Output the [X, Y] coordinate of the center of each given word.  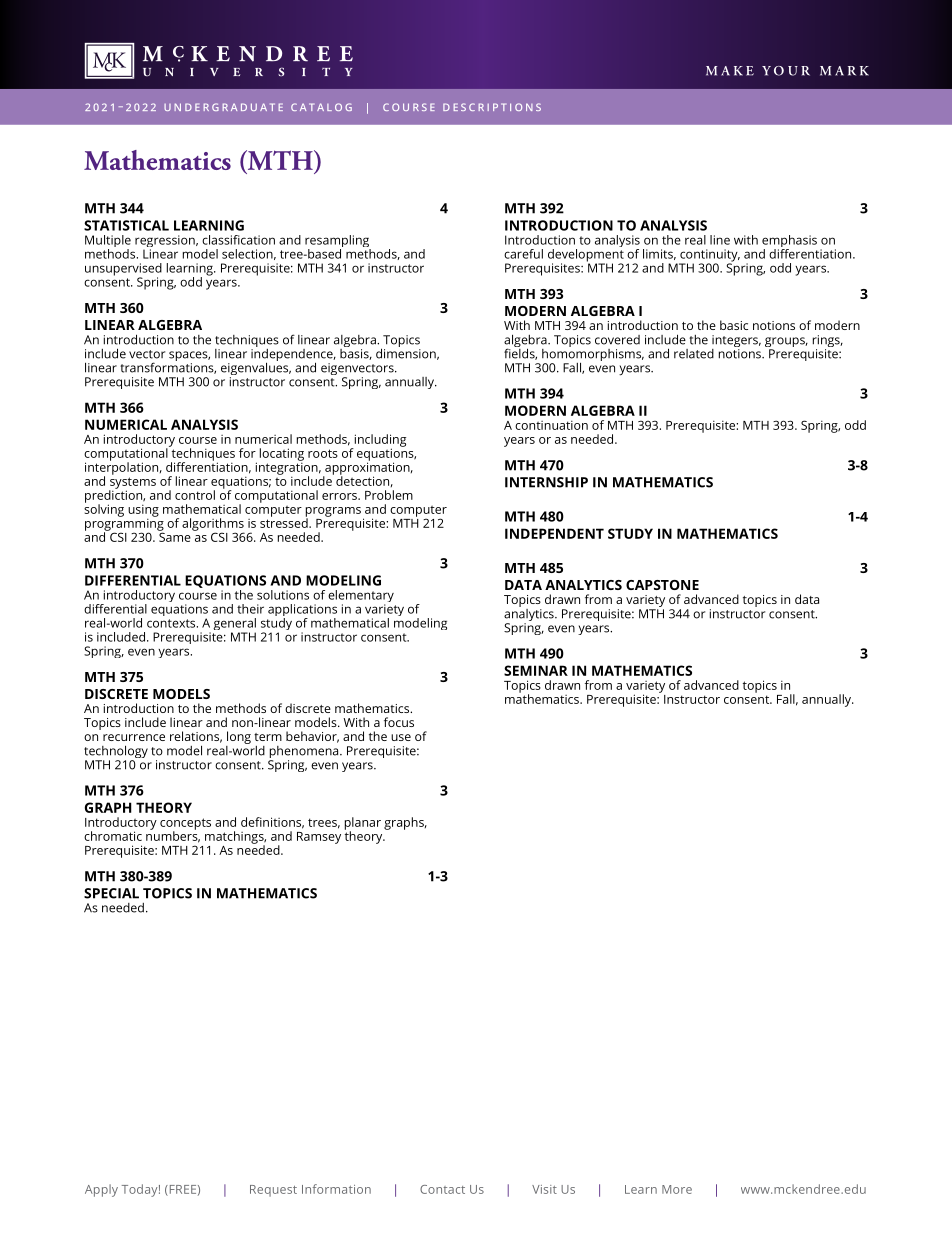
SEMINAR [536, 670]
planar [363, 824]
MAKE [730, 71]
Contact [442, 1189]
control [195, 495]
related [694, 354]
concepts [185, 825]
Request [273, 1191]
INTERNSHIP [546, 482]
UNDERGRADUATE [223, 107]
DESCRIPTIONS [492, 107]
